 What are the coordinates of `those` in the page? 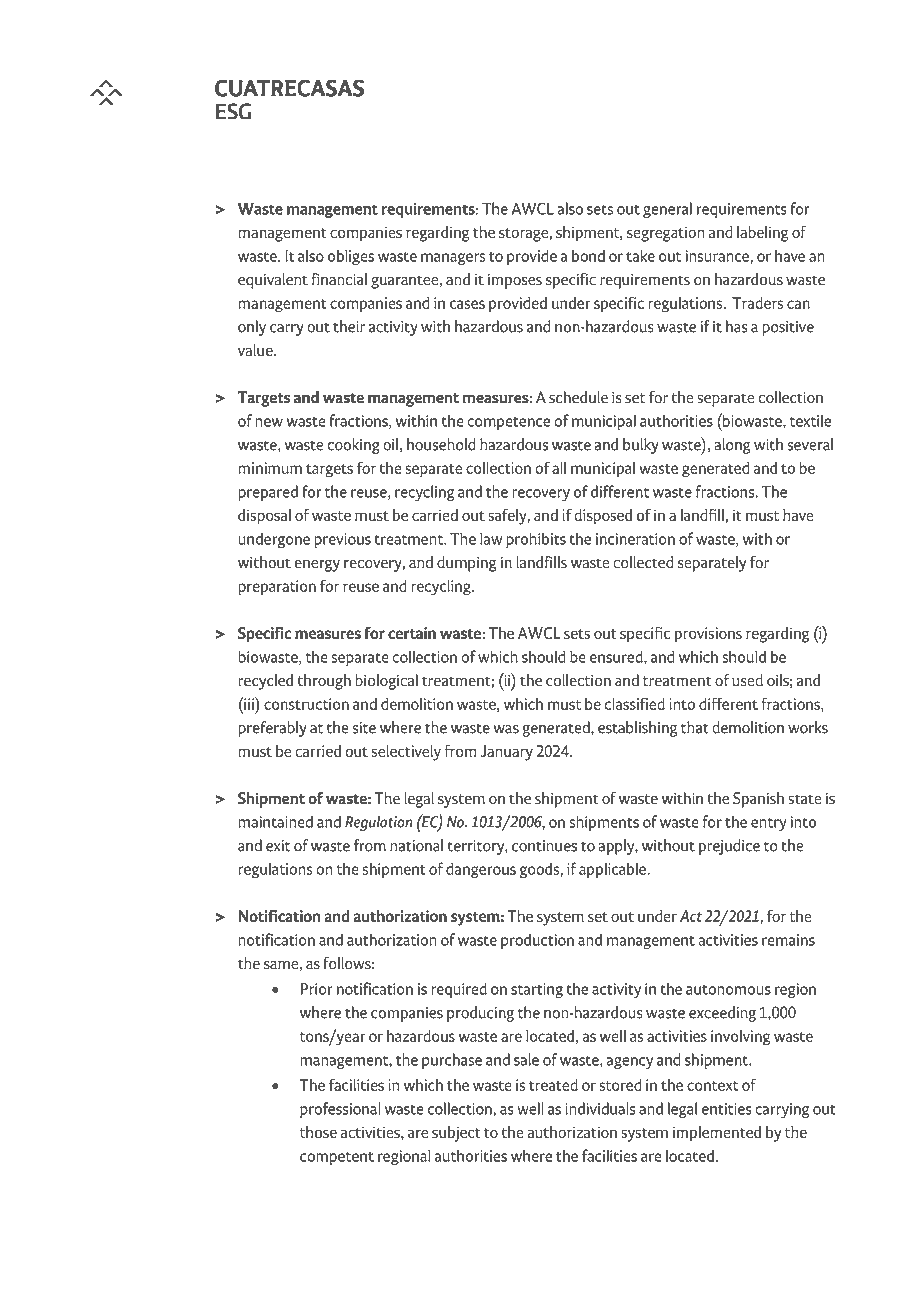 It's located at (318, 1132).
